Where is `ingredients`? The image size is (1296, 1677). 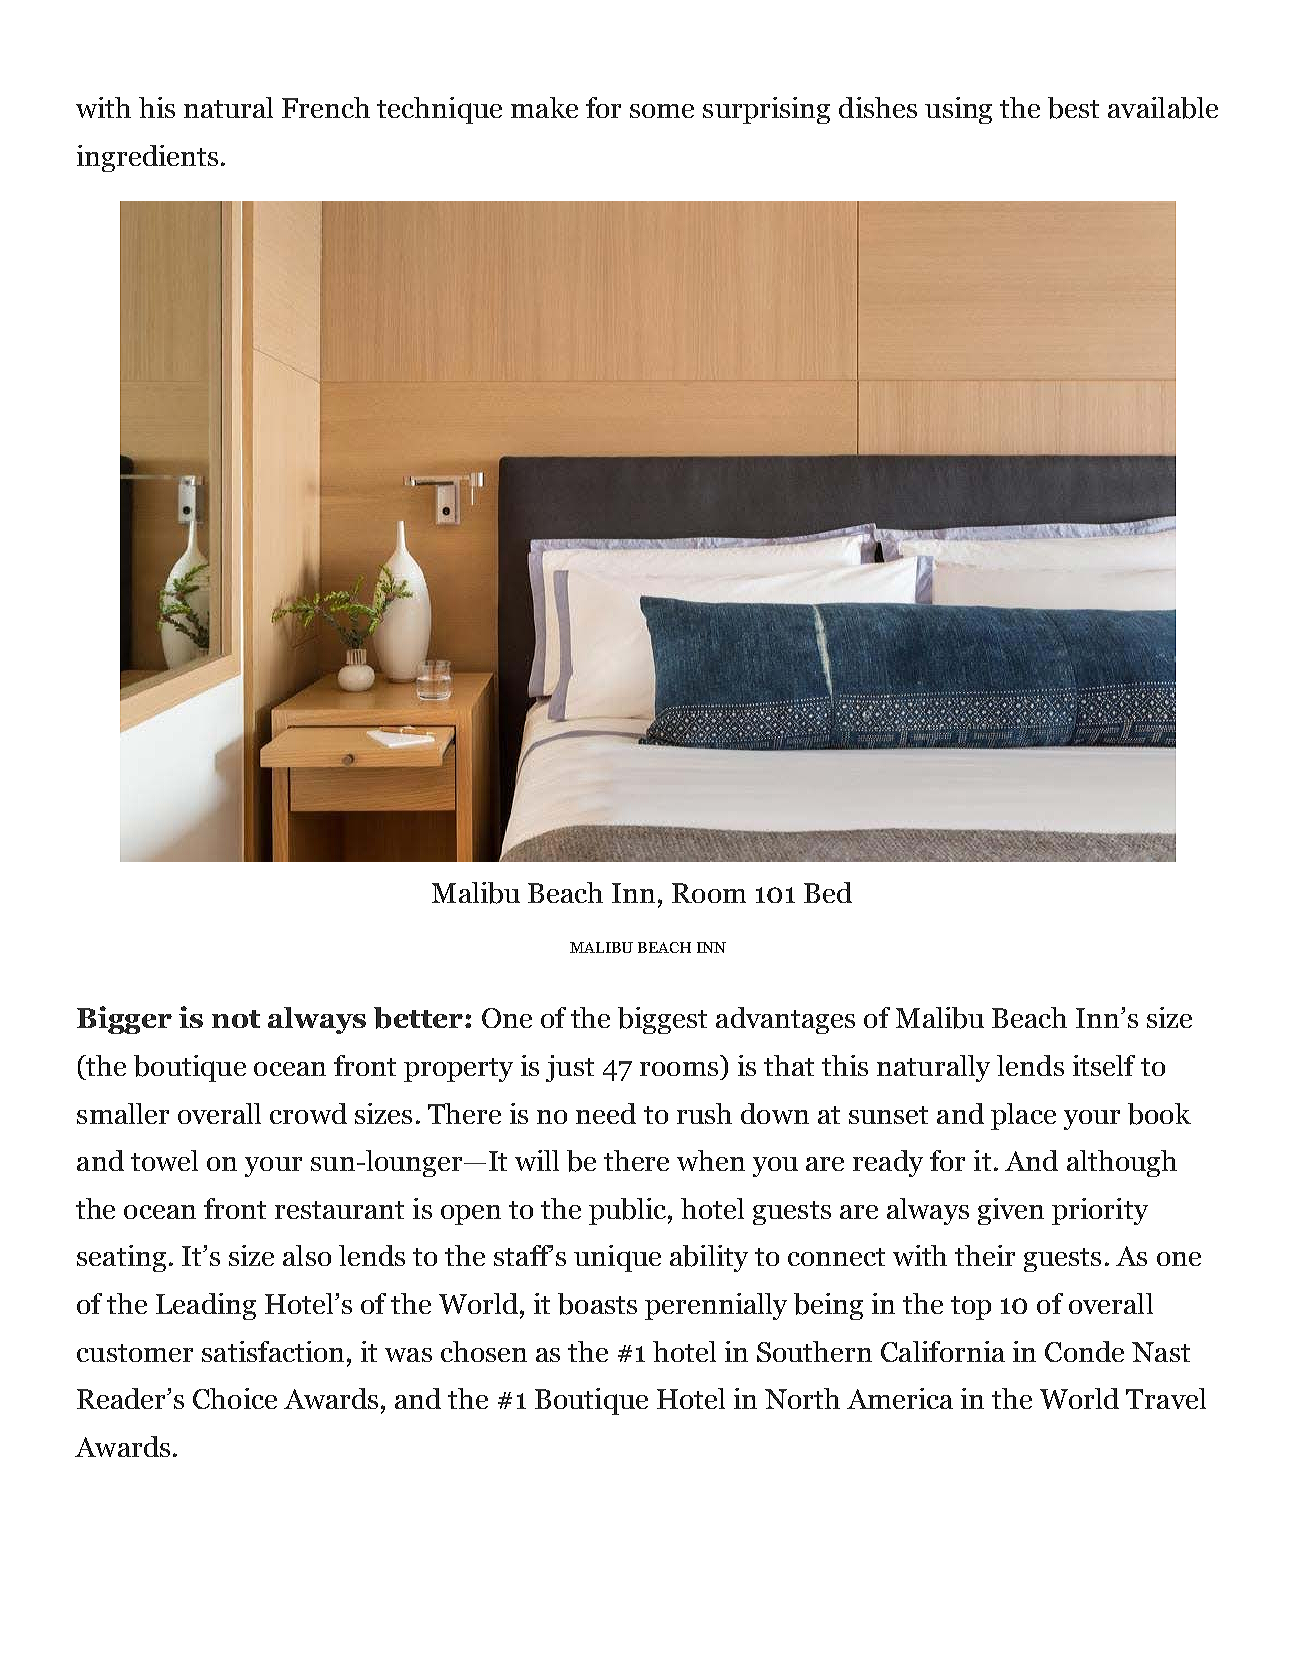 ingredients is located at coordinates (147, 158).
